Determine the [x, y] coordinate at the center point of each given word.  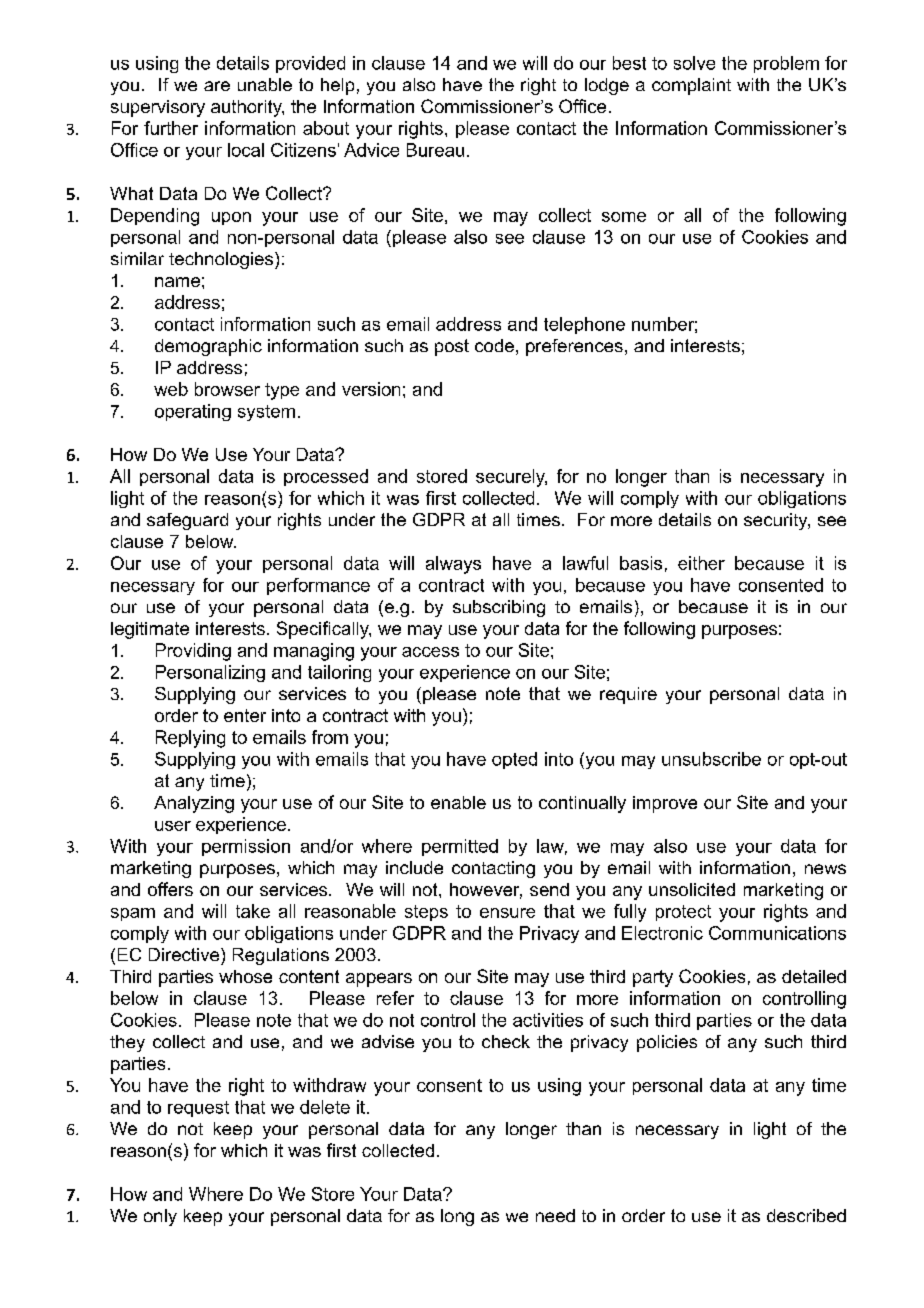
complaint [691, 86]
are [217, 86]
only [160, 1217]
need [555, 1215]
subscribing [499, 608]
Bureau [435, 150]
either [701, 563]
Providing [193, 652]
